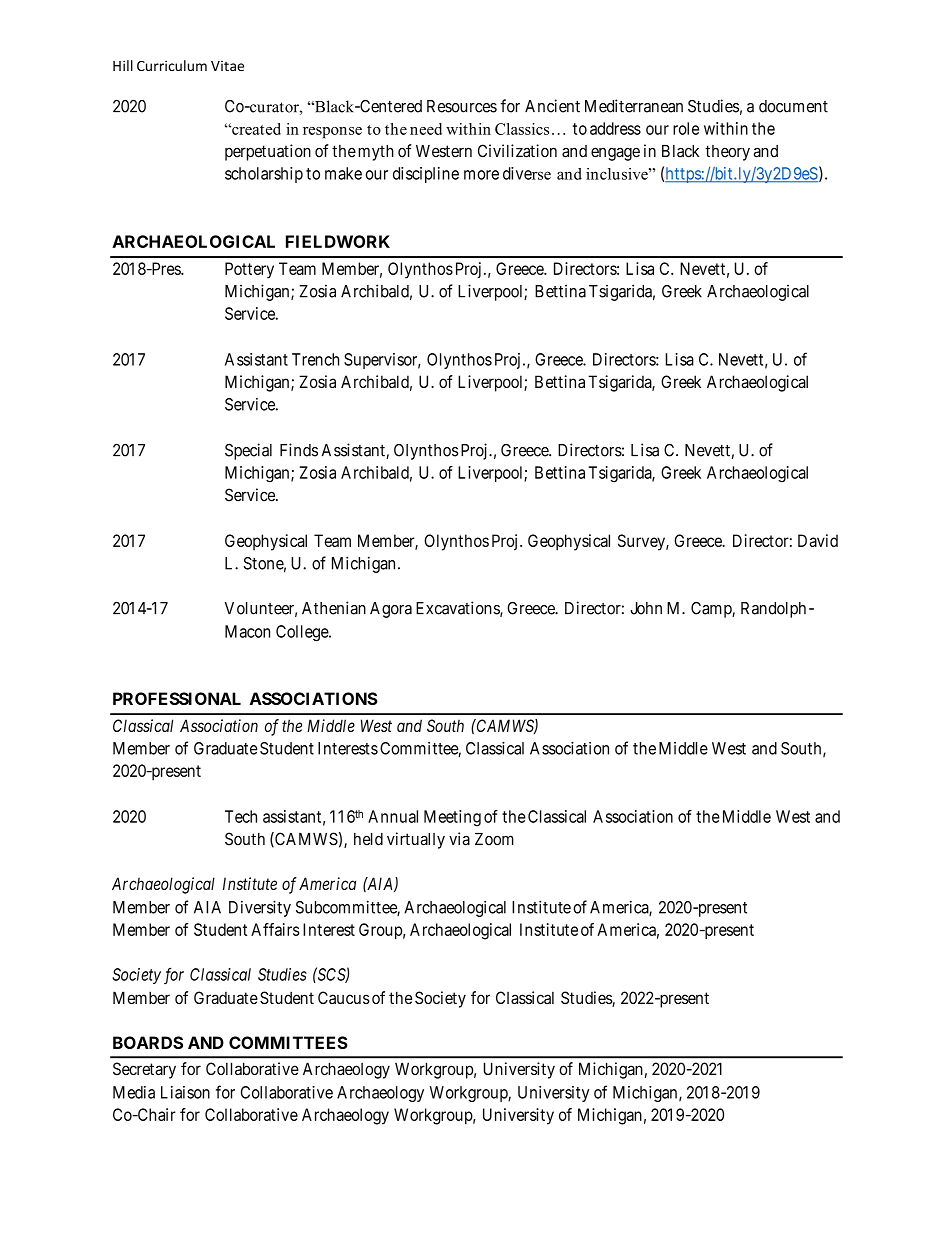 The height and width of the screenshot is (1233, 952). I want to click on John, so click(646, 608).
